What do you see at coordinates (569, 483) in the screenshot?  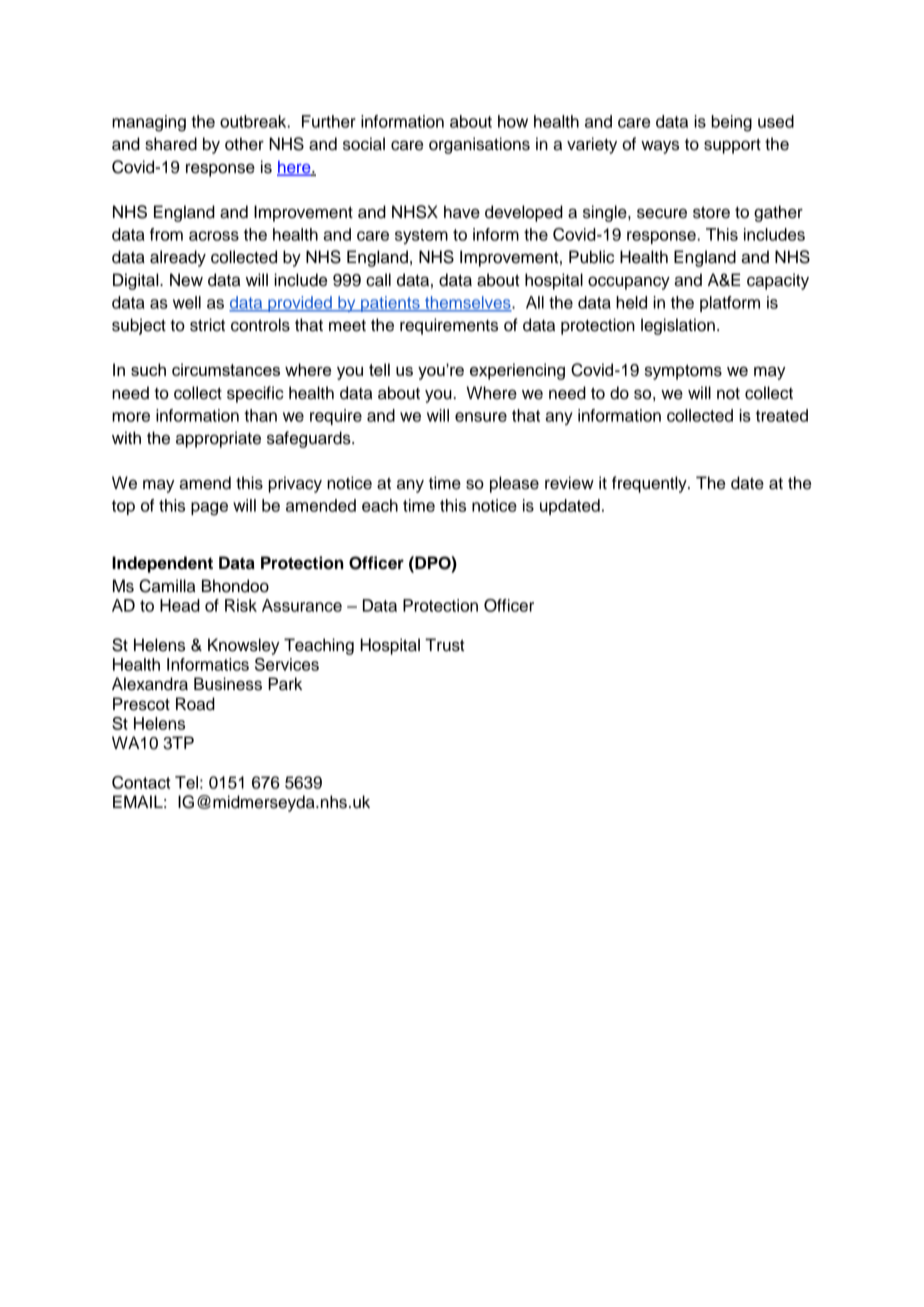 I see `review` at bounding box center [569, 483].
